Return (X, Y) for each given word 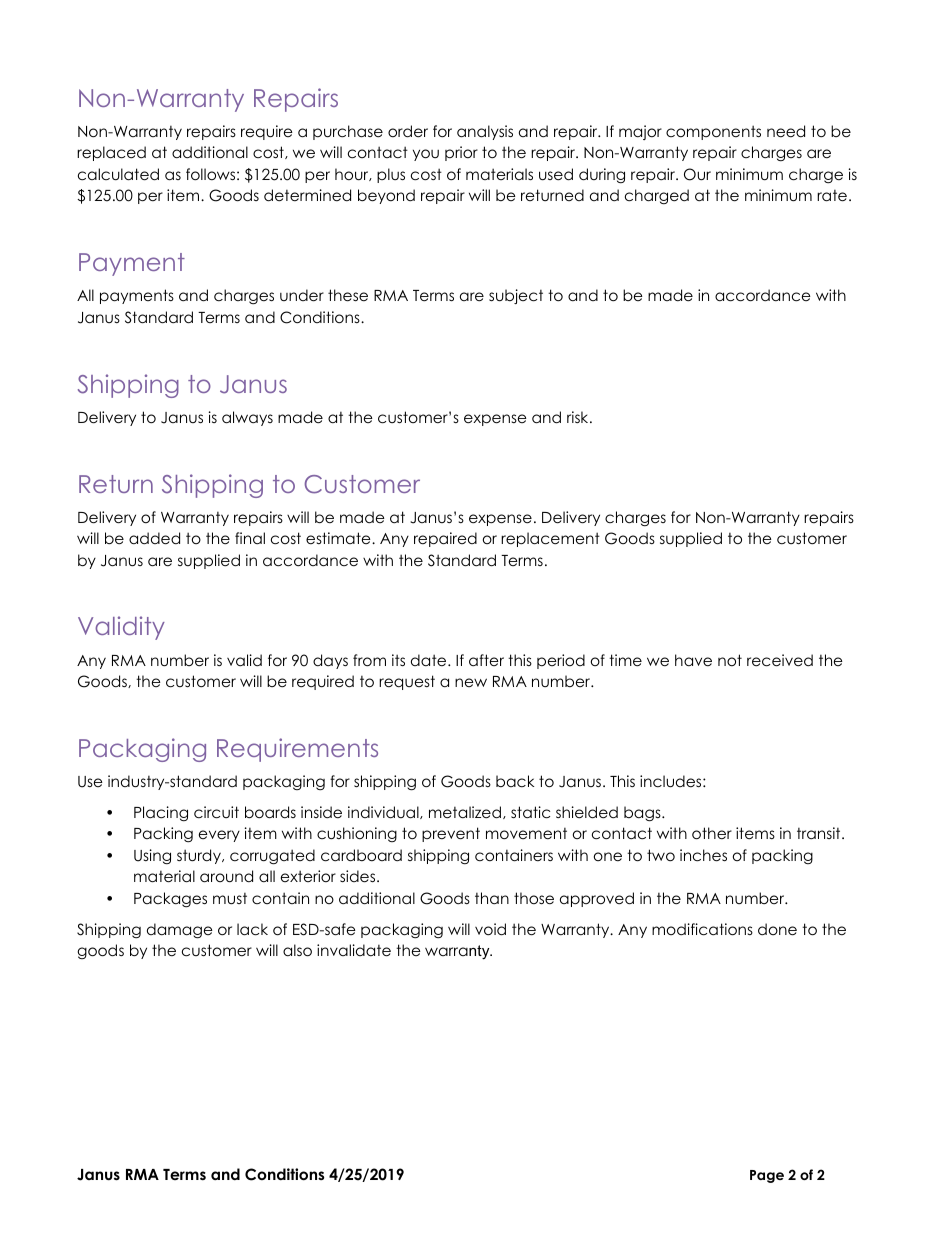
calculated (118, 174)
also (297, 950)
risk (579, 417)
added (154, 538)
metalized (465, 812)
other (712, 833)
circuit (216, 812)
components (713, 132)
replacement (550, 539)
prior (461, 153)
